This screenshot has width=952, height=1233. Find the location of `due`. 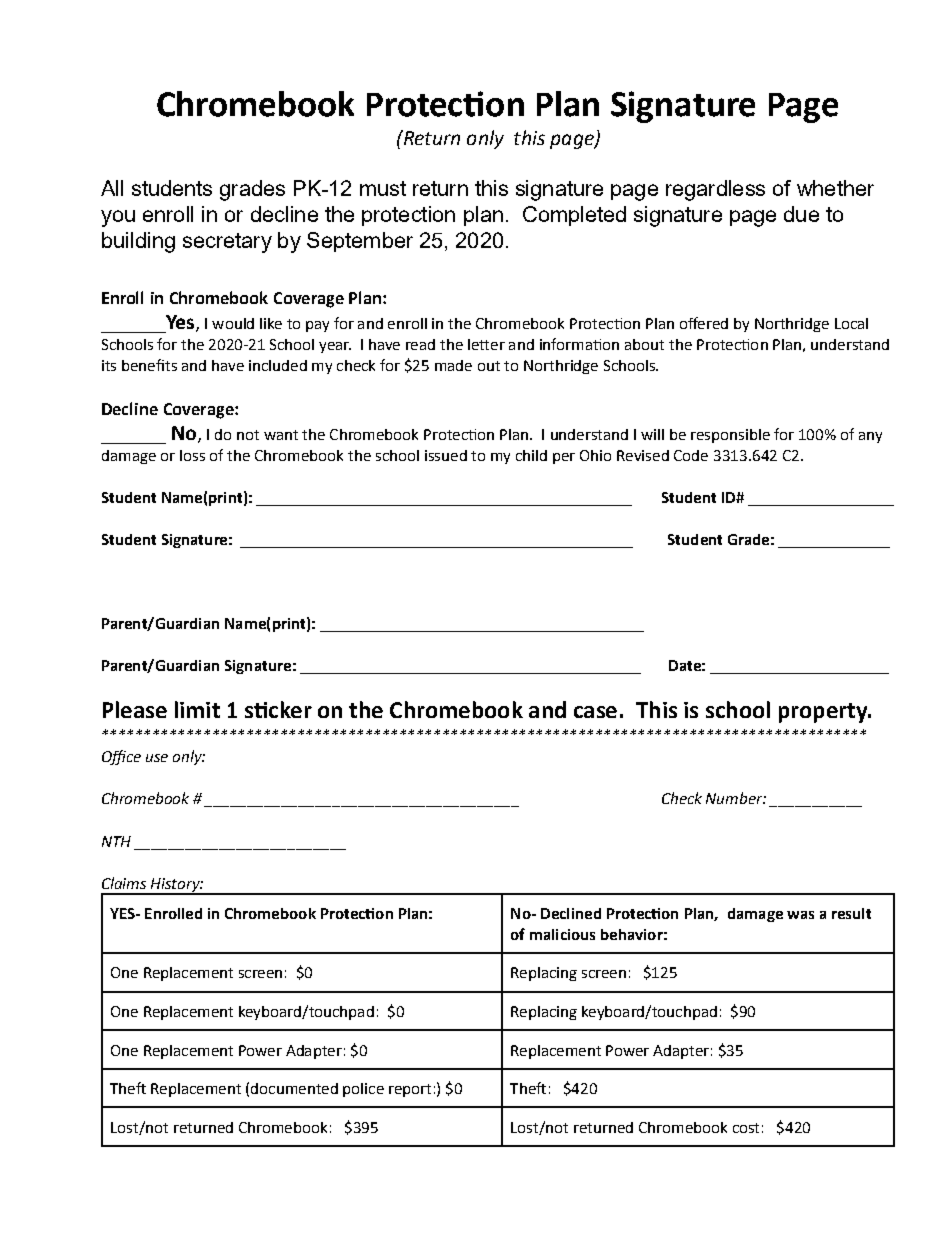

due is located at coordinates (801, 214).
